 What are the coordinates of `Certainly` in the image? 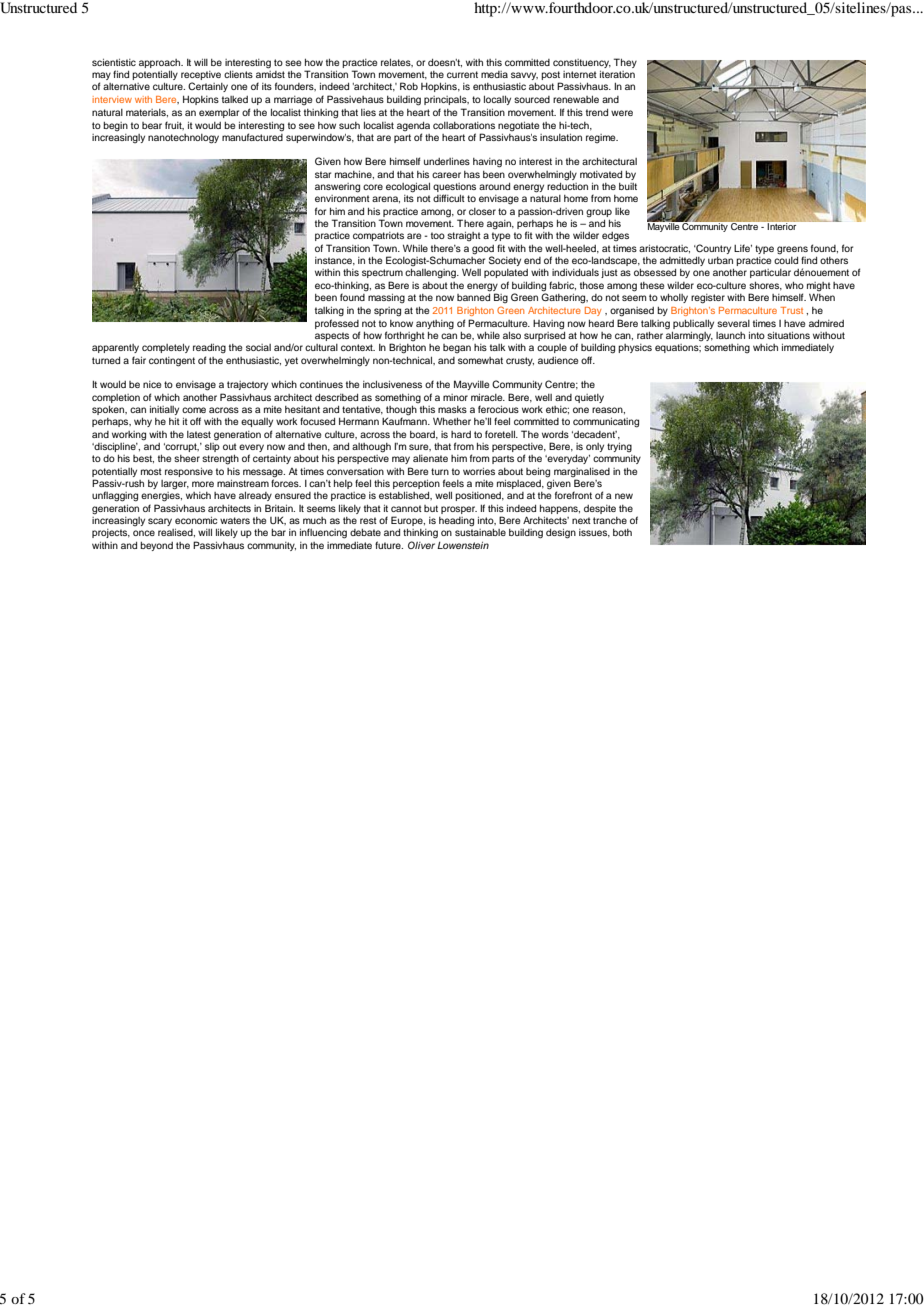 It's located at (208, 87).
